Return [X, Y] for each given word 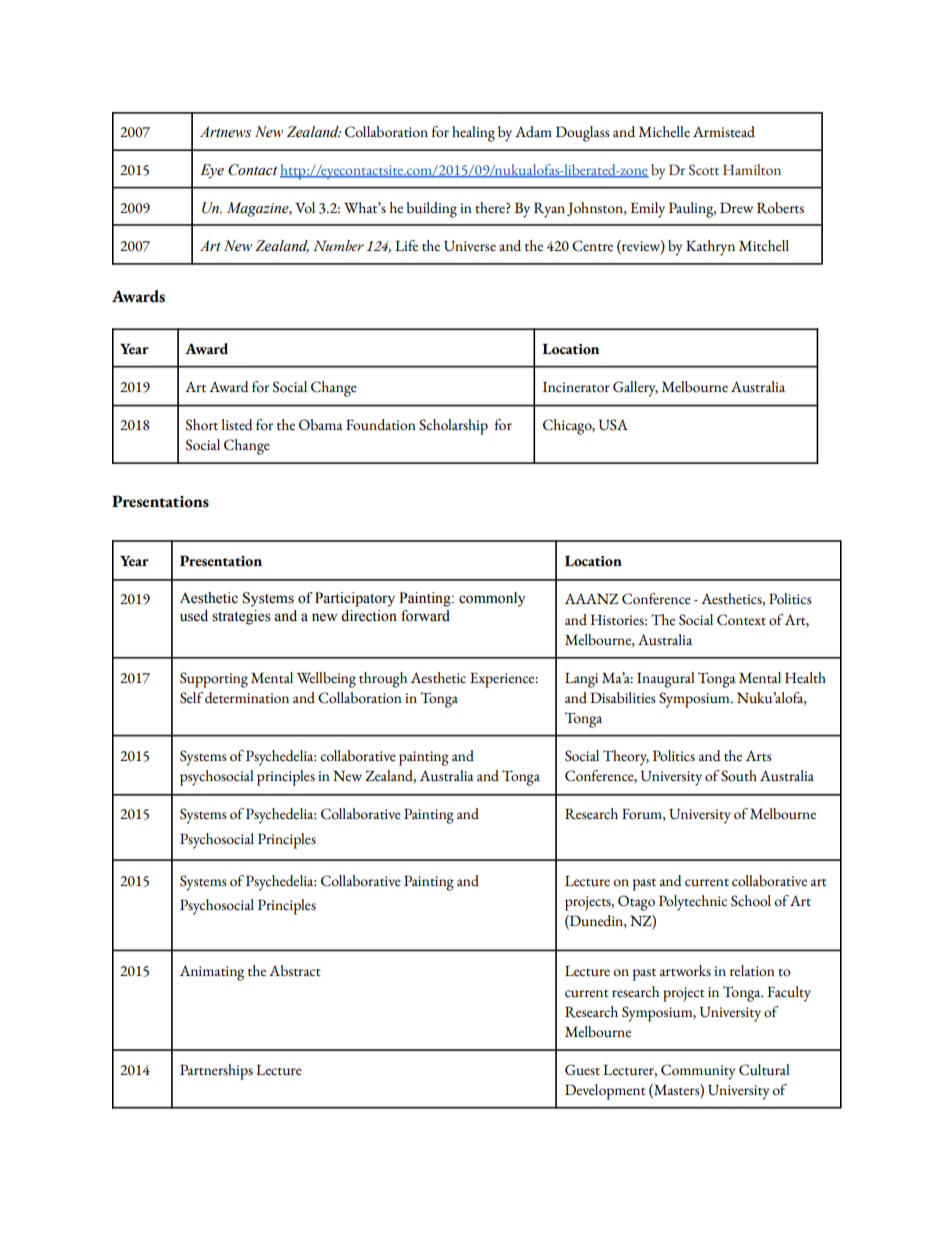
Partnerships [216, 1072]
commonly [492, 599]
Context [741, 620]
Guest [582, 1070]
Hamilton [752, 169]
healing [473, 134]
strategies [241, 617]
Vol [305, 208]
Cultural [764, 1070]
